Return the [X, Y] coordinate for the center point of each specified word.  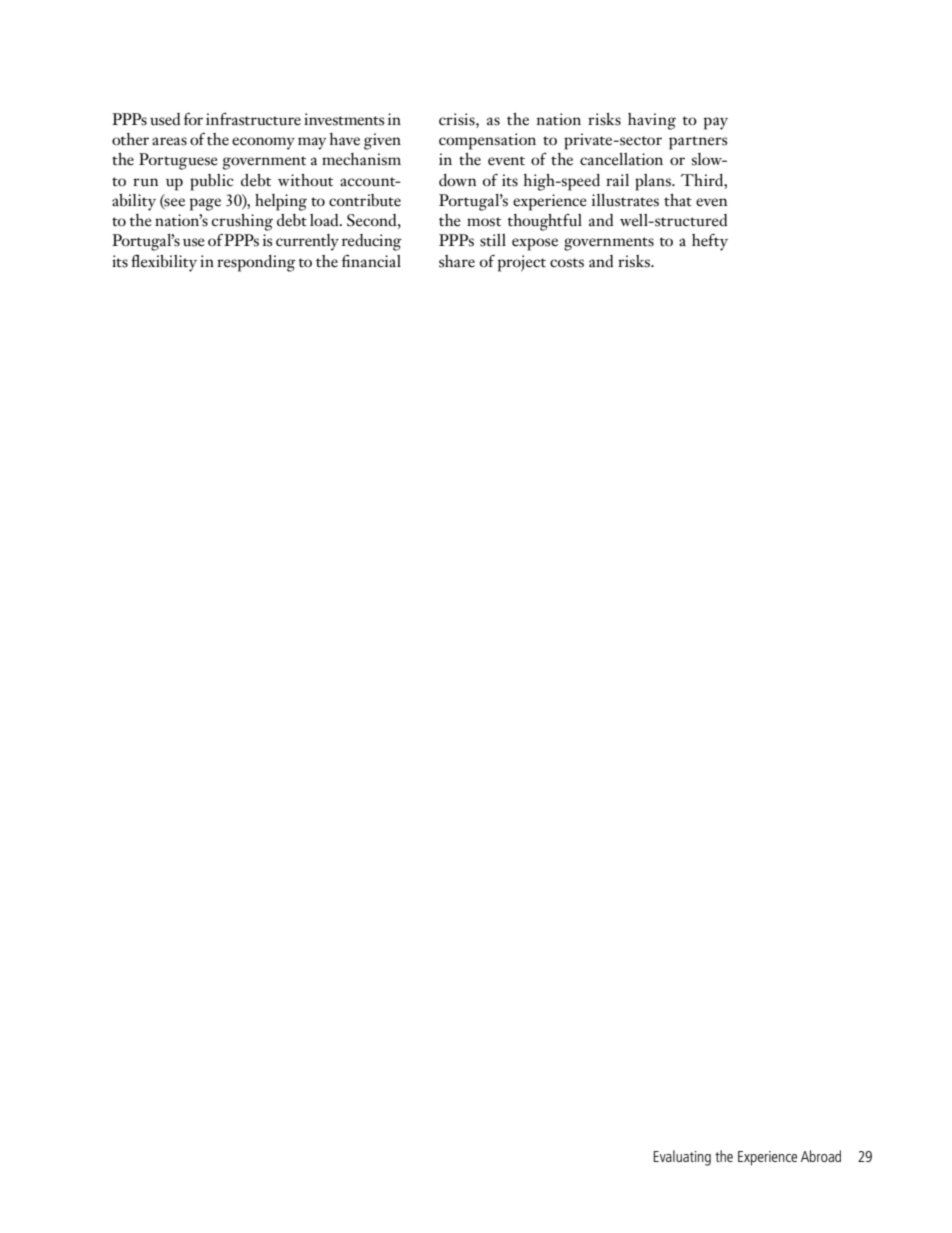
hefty [710, 242]
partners [698, 143]
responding [256, 263]
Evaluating [682, 1158]
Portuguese [178, 161]
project [522, 263]
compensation [487, 141]
